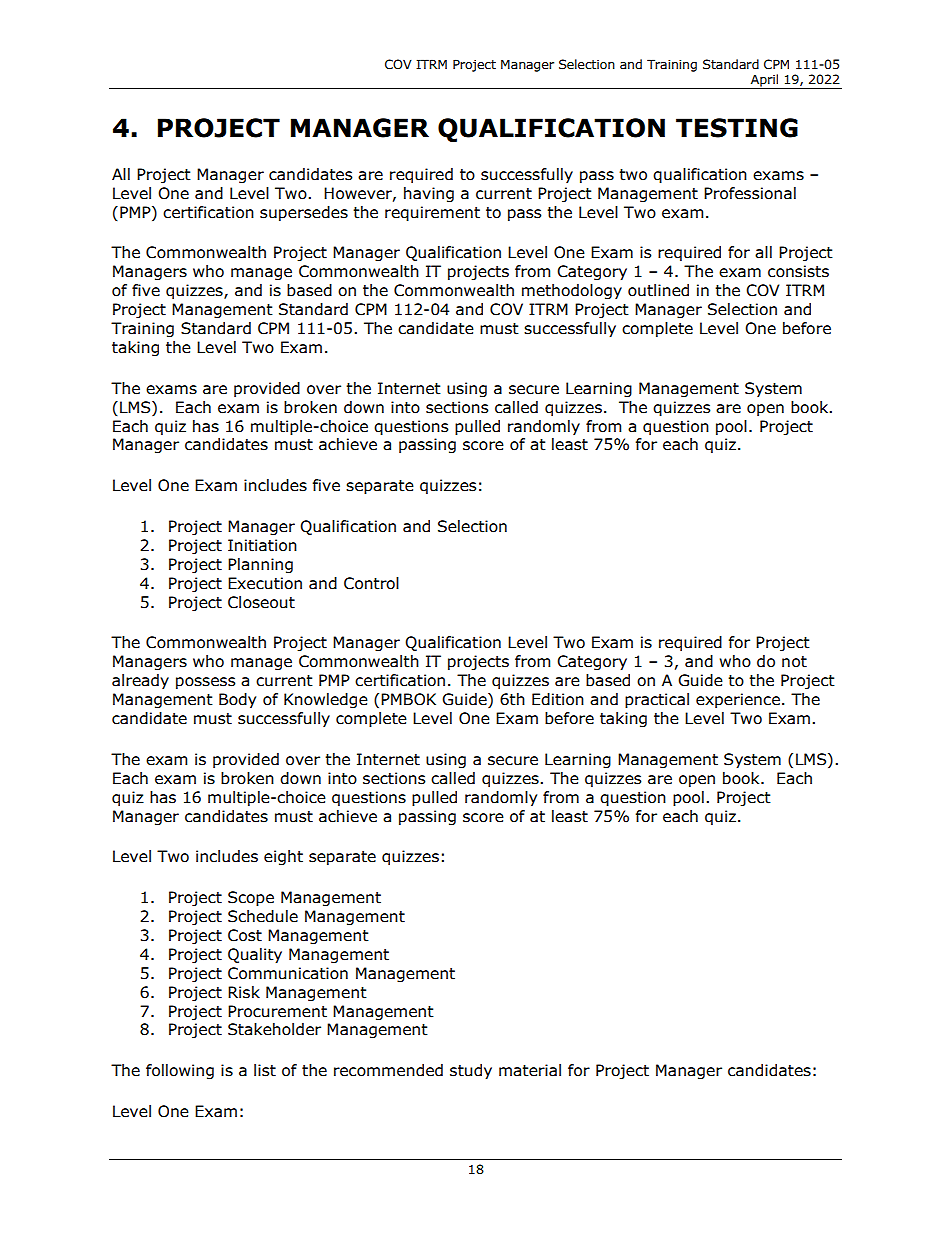 The image size is (952, 1233). What do you see at coordinates (558, 699) in the screenshot?
I see `Edition` at bounding box center [558, 699].
